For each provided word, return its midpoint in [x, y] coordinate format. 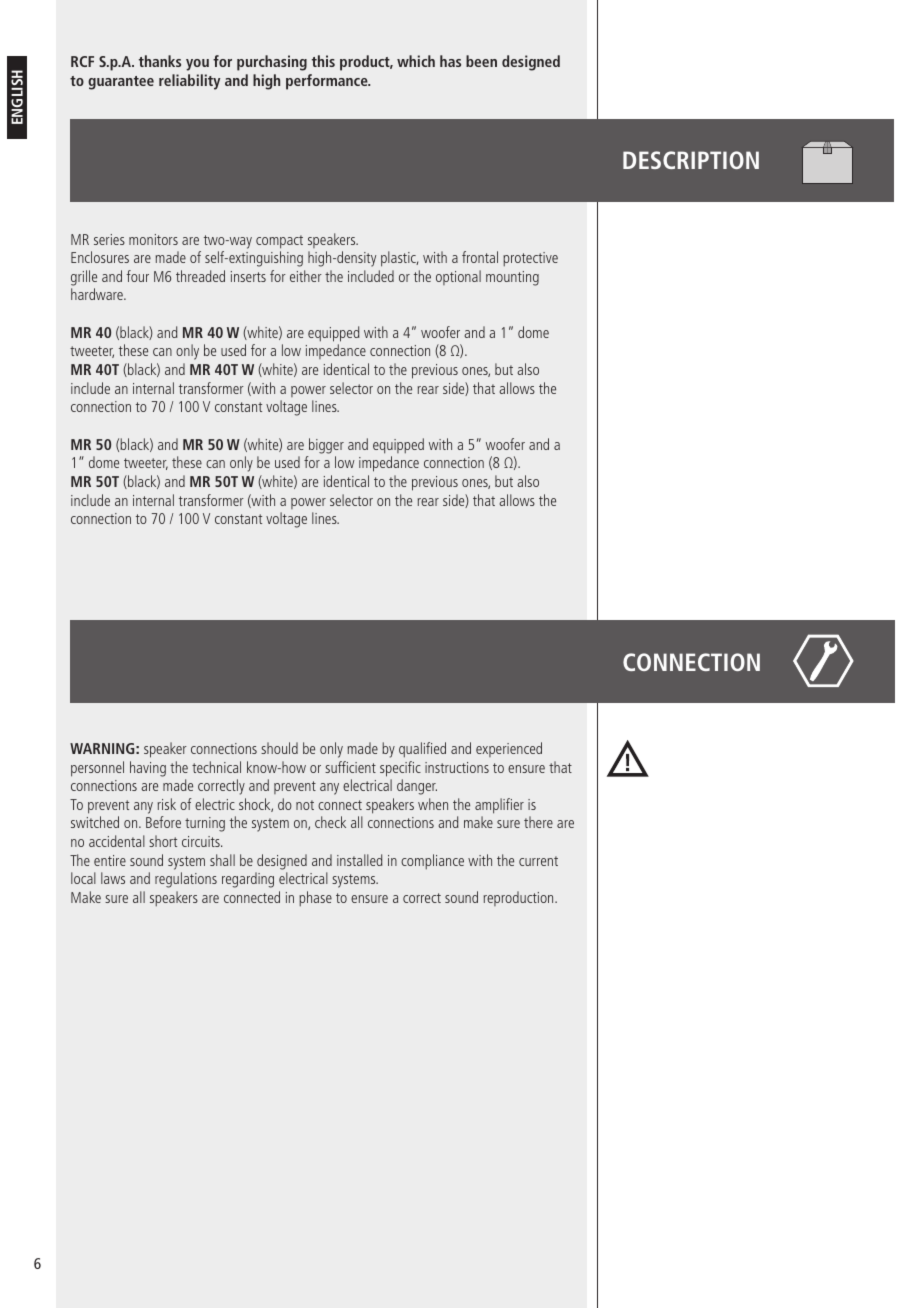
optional [458, 277]
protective [530, 259]
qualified [422, 750]
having [148, 769]
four [138, 276]
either [306, 276]
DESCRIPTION [691, 160]
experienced [509, 749]
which [416, 61]
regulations [186, 880]
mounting [512, 278]
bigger [326, 446]
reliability [189, 82]
